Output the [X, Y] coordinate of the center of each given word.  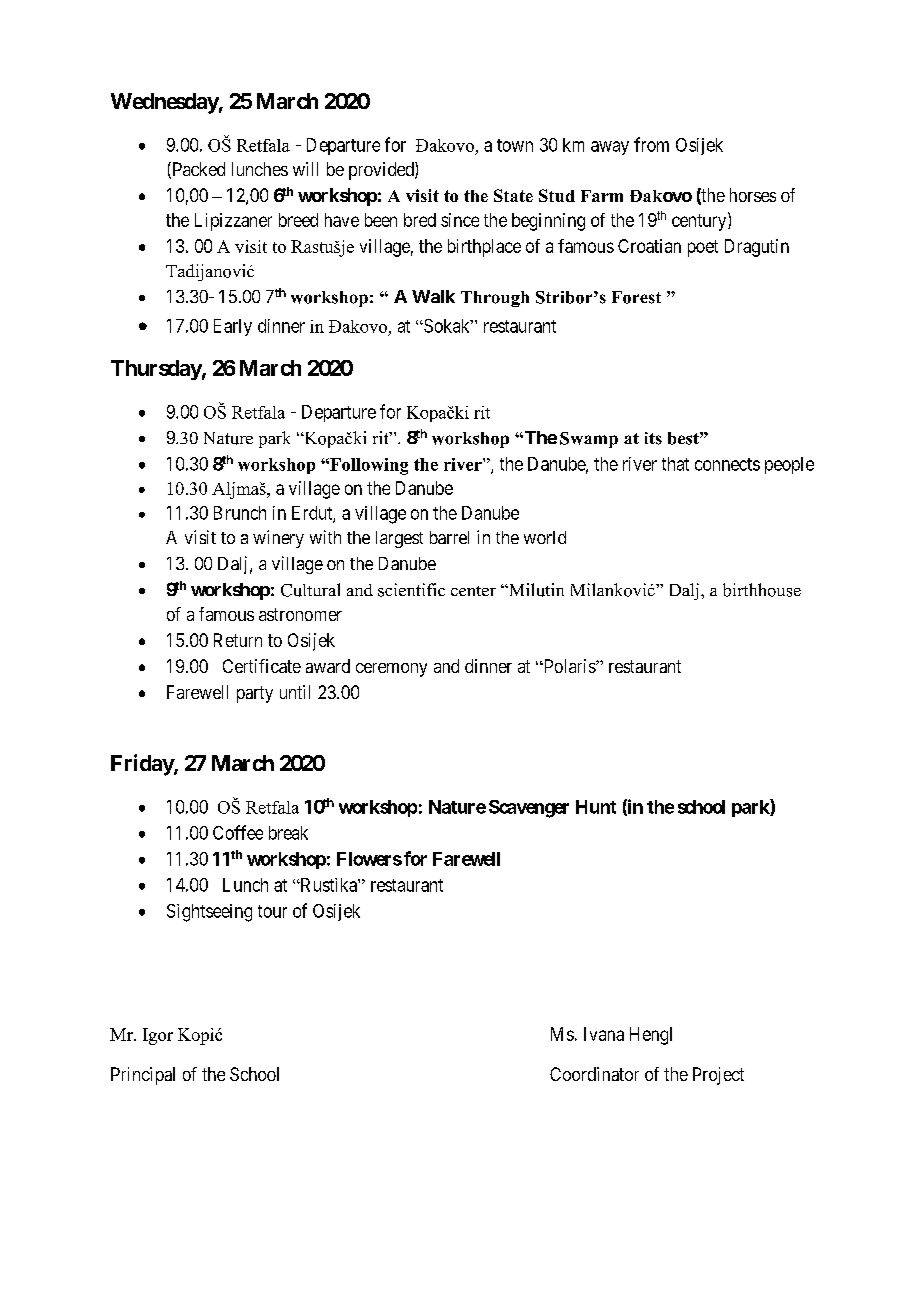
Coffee [238, 832]
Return [238, 640]
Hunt [596, 807]
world [545, 537]
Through [495, 299]
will [305, 169]
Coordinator [594, 1074]
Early [233, 327]
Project [718, 1076]
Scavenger [529, 809]
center [473, 591]
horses [753, 195]
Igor [158, 1036]
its [653, 438]
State [513, 195]
